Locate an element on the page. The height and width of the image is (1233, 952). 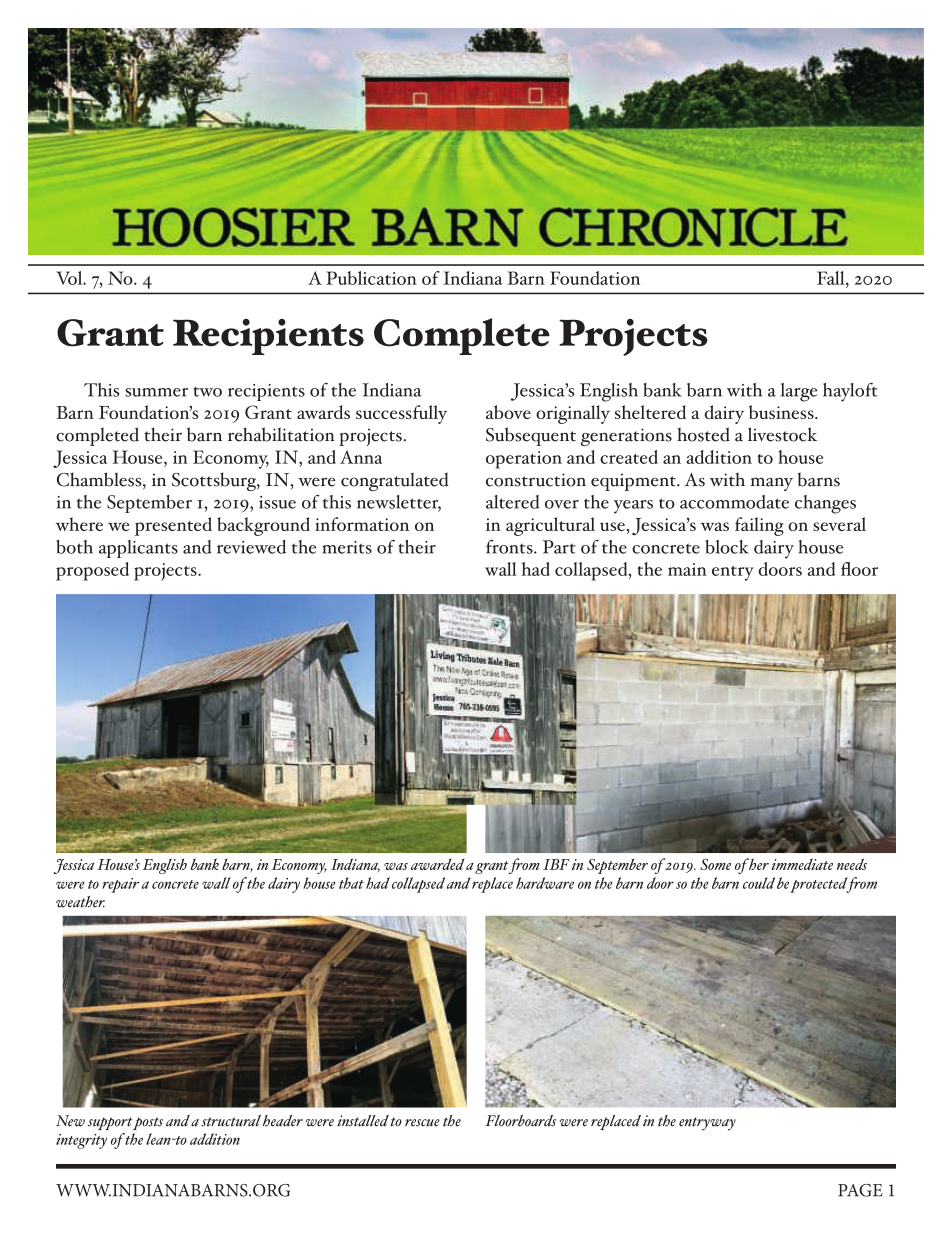
weather is located at coordinates (80, 902).
